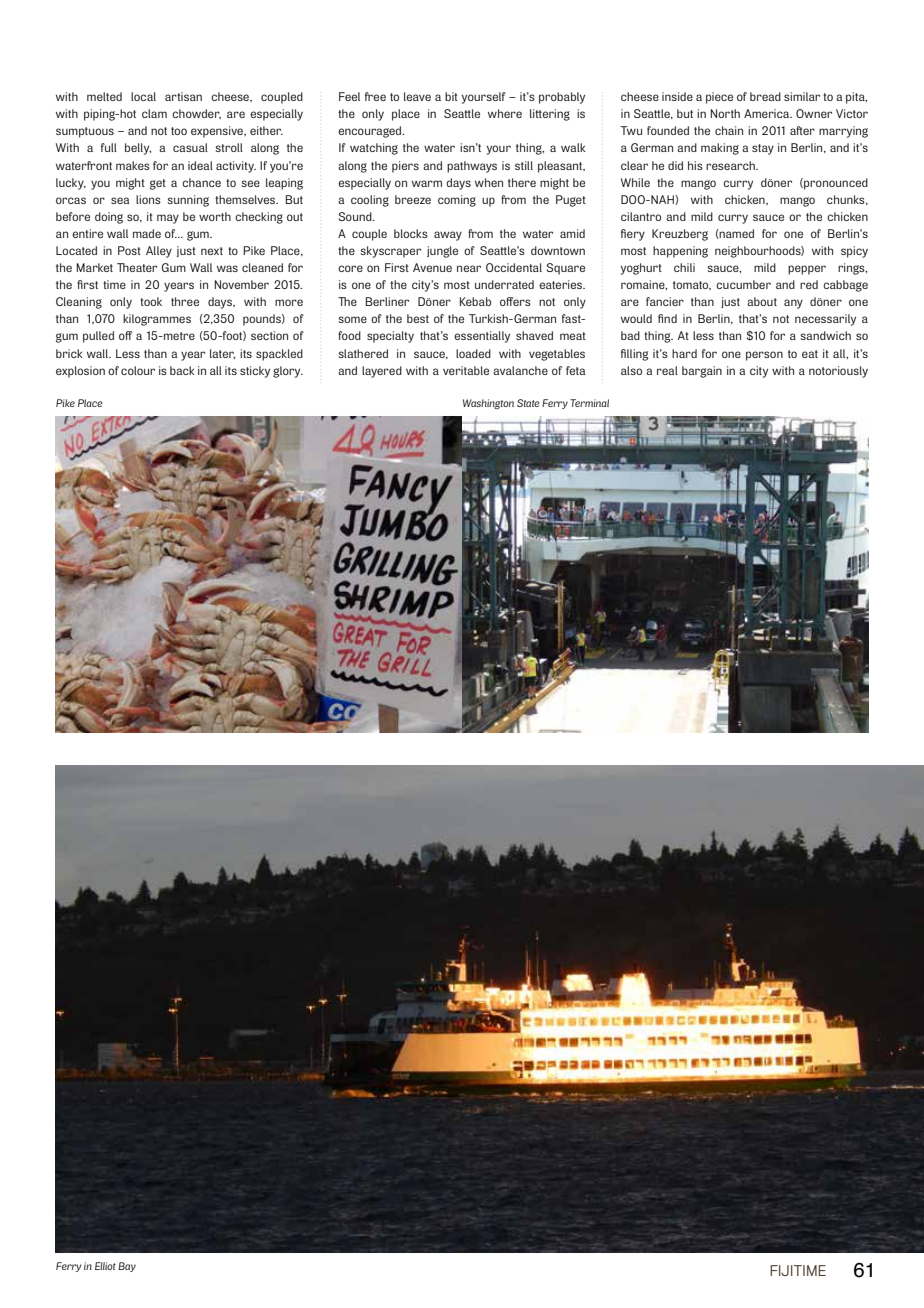  Describe the element at coordinates (589, 403) in the screenshot. I see `Terminal` at that location.
